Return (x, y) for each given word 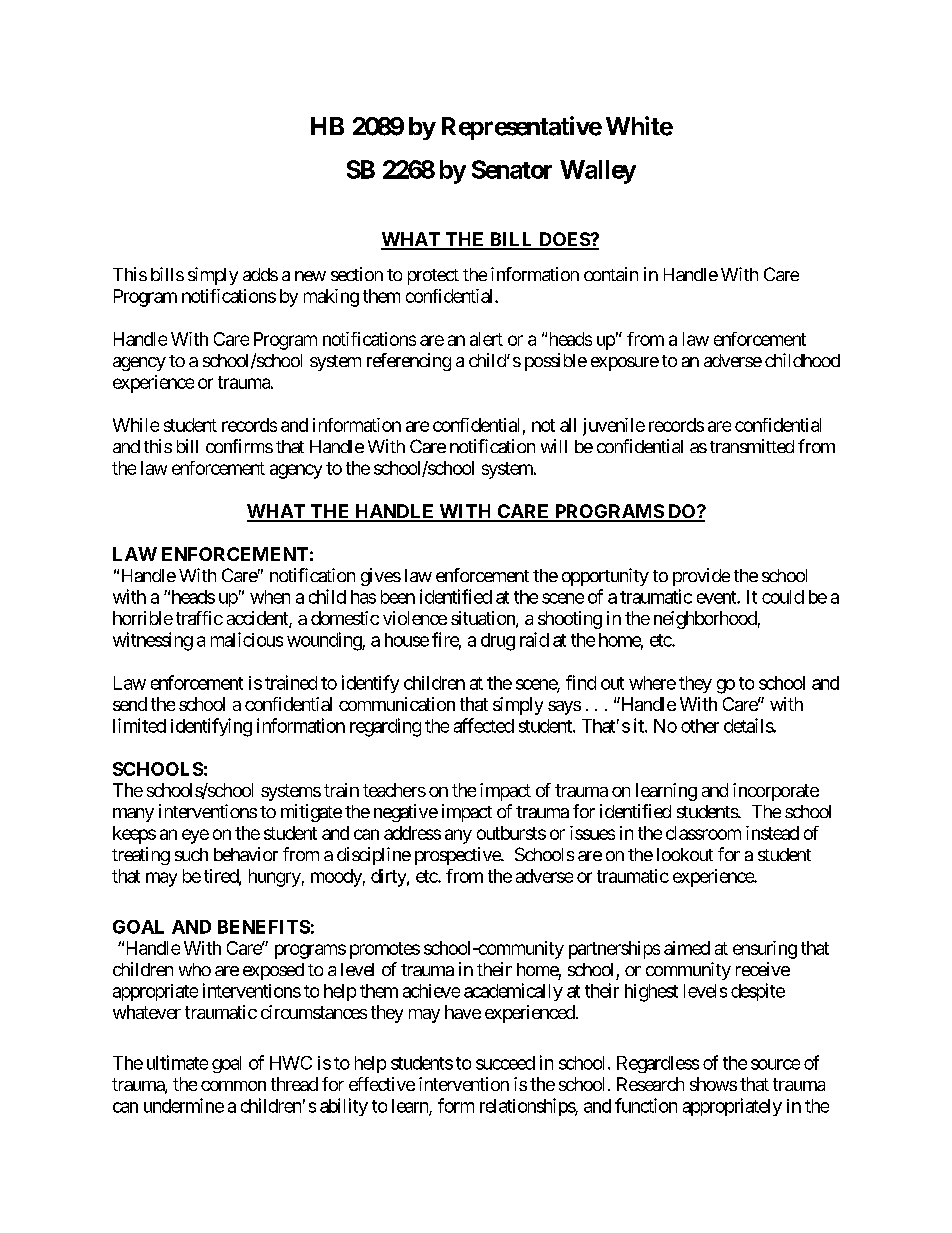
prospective (458, 856)
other (700, 726)
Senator (512, 169)
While (136, 425)
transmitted (752, 446)
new (310, 276)
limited (139, 725)
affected (484, 725)
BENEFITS (264, 927)
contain (611, 274)
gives (381, 577)
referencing (409, 362)
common (233, 1086)
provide (701, 577)
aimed (687, 948)
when (270, 597)
